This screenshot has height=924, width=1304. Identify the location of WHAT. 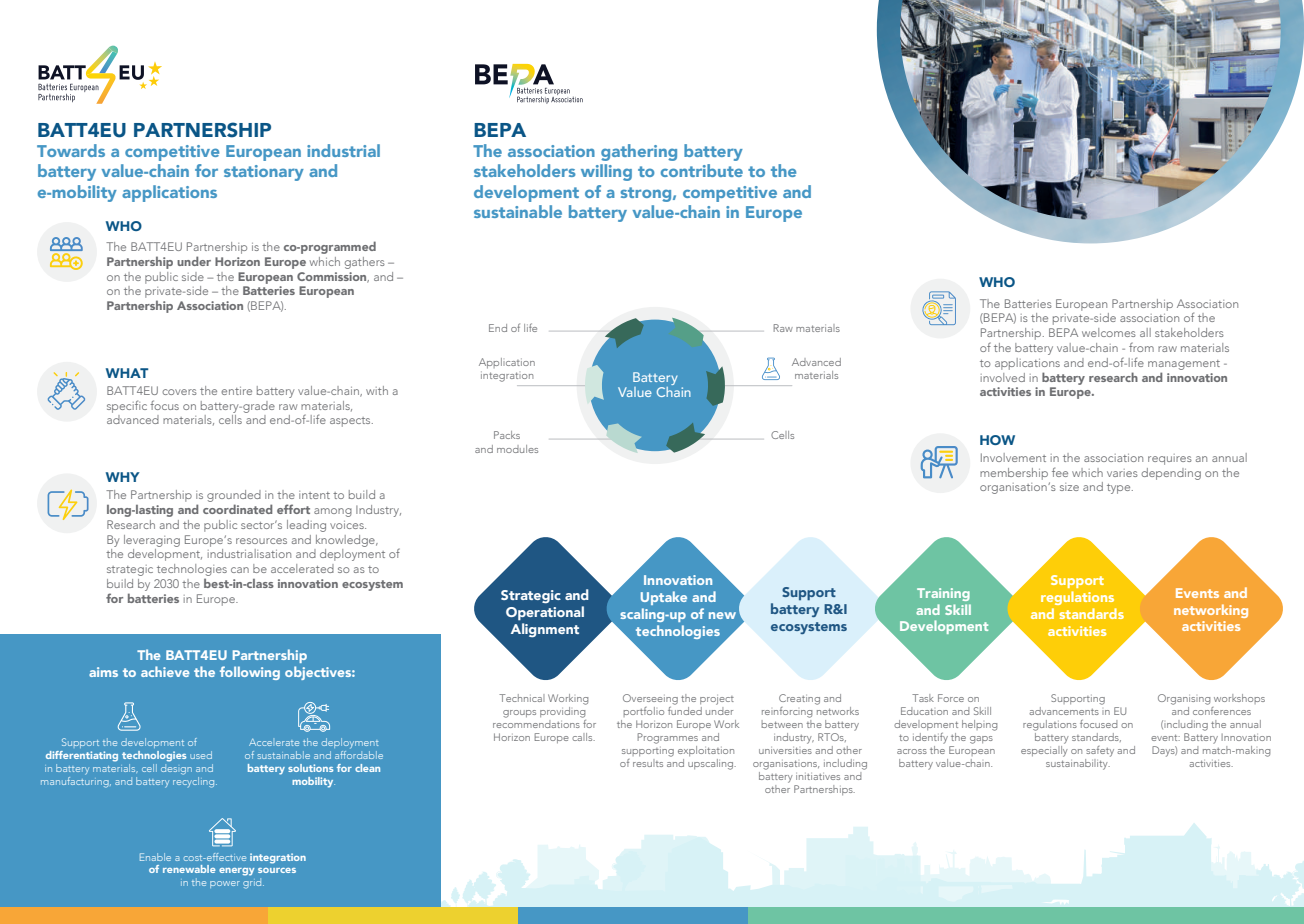
(127, 373).
